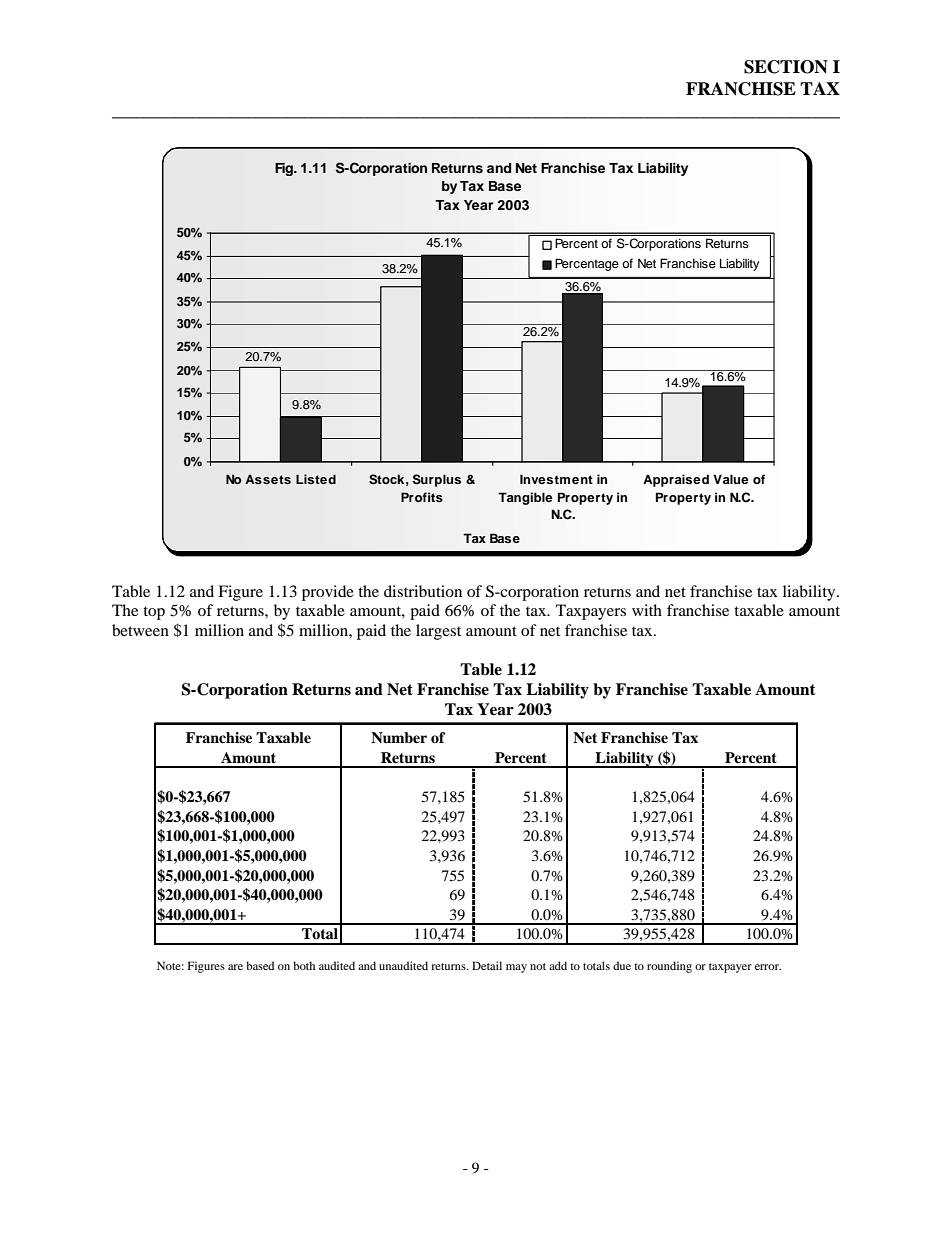 The height and width of the image is (1233, 952). I want to click on are, so click(235, 967).
